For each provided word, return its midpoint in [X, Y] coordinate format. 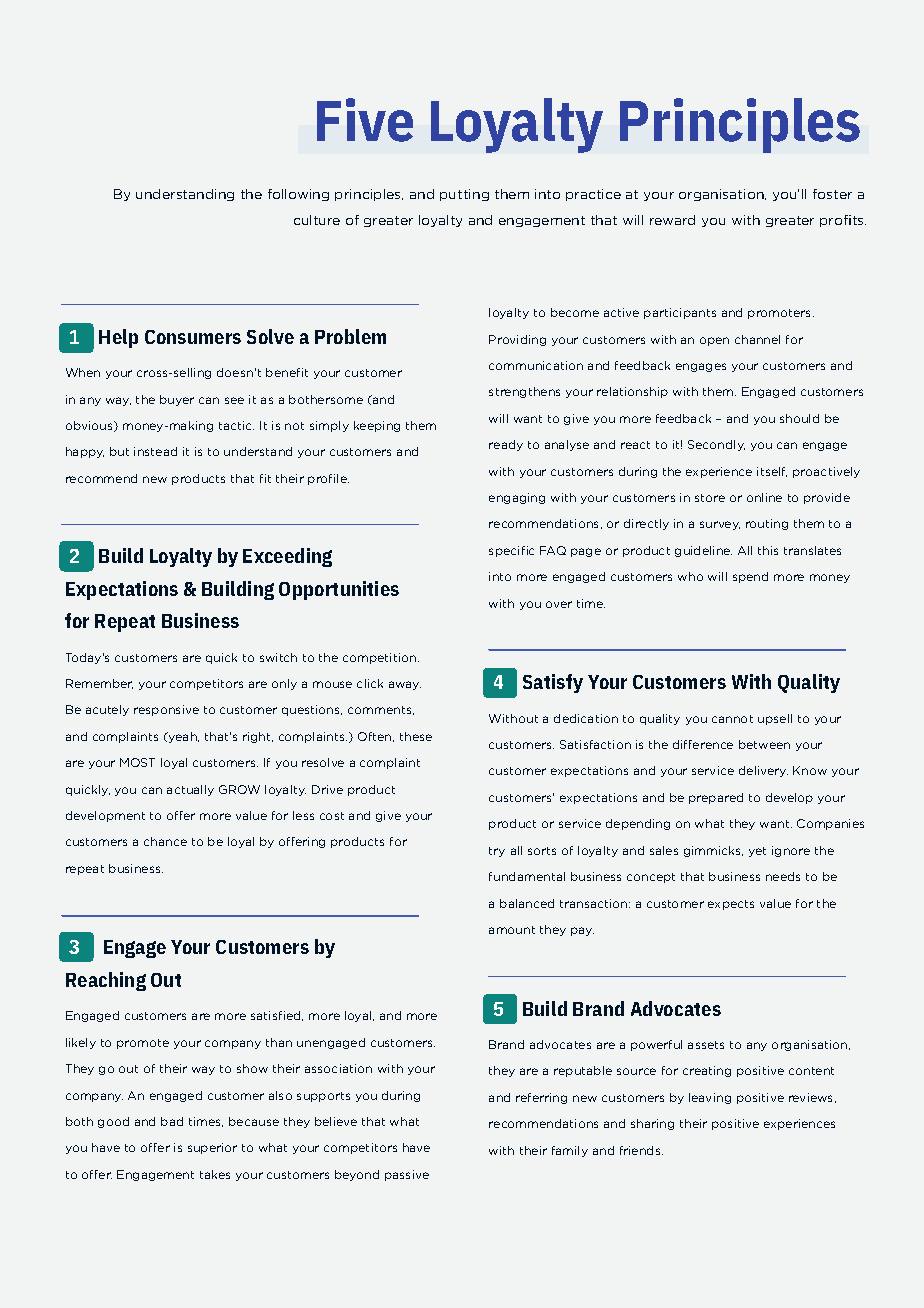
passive [407, 1175]
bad [172, 1121]
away [405, 685]
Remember [99, 684]
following [298, 195]
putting [464, 195]
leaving [710, 1098]
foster [832, 194]
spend [750, 577]
